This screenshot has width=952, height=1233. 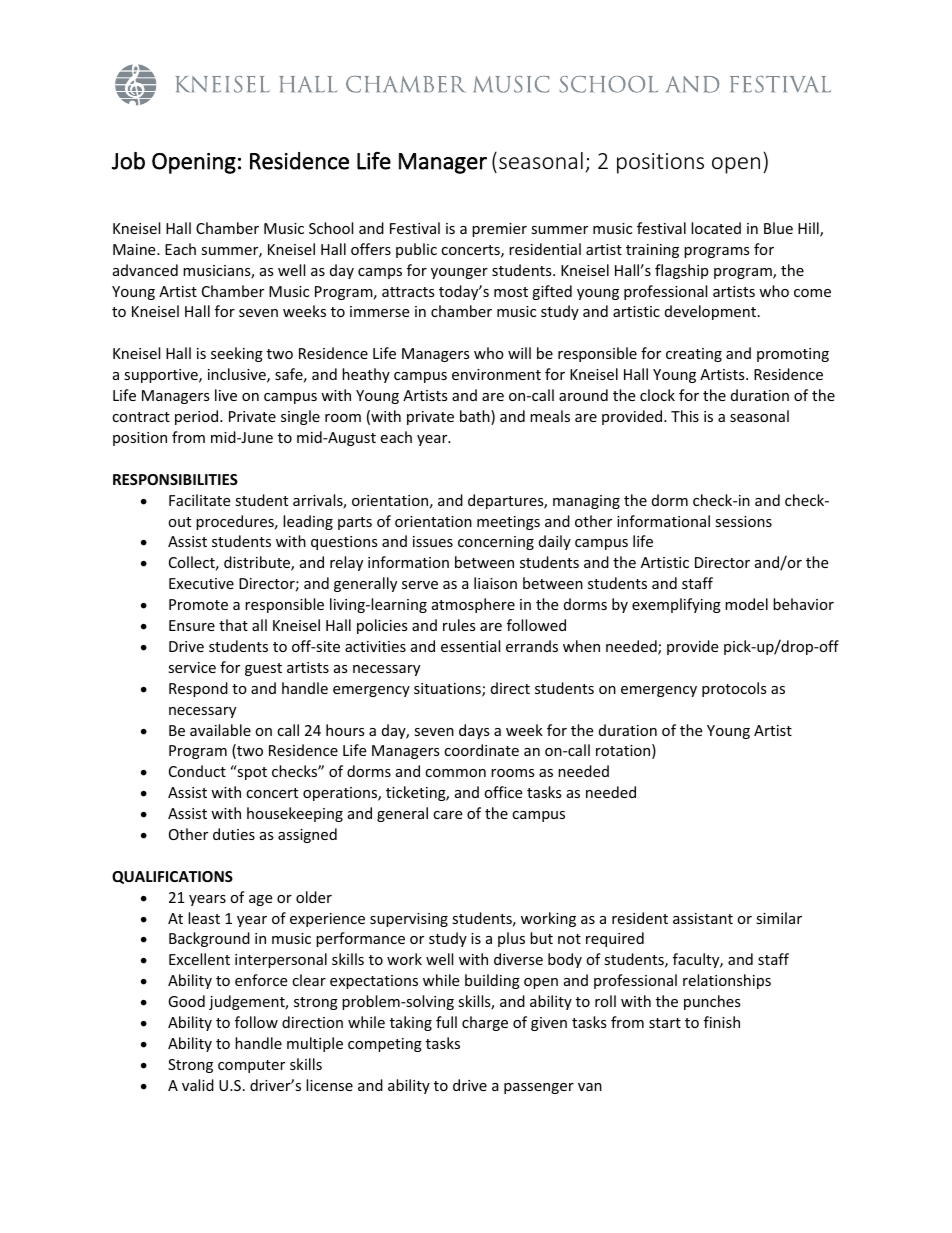 I want to click on Job, so click(x=128, y=161).
